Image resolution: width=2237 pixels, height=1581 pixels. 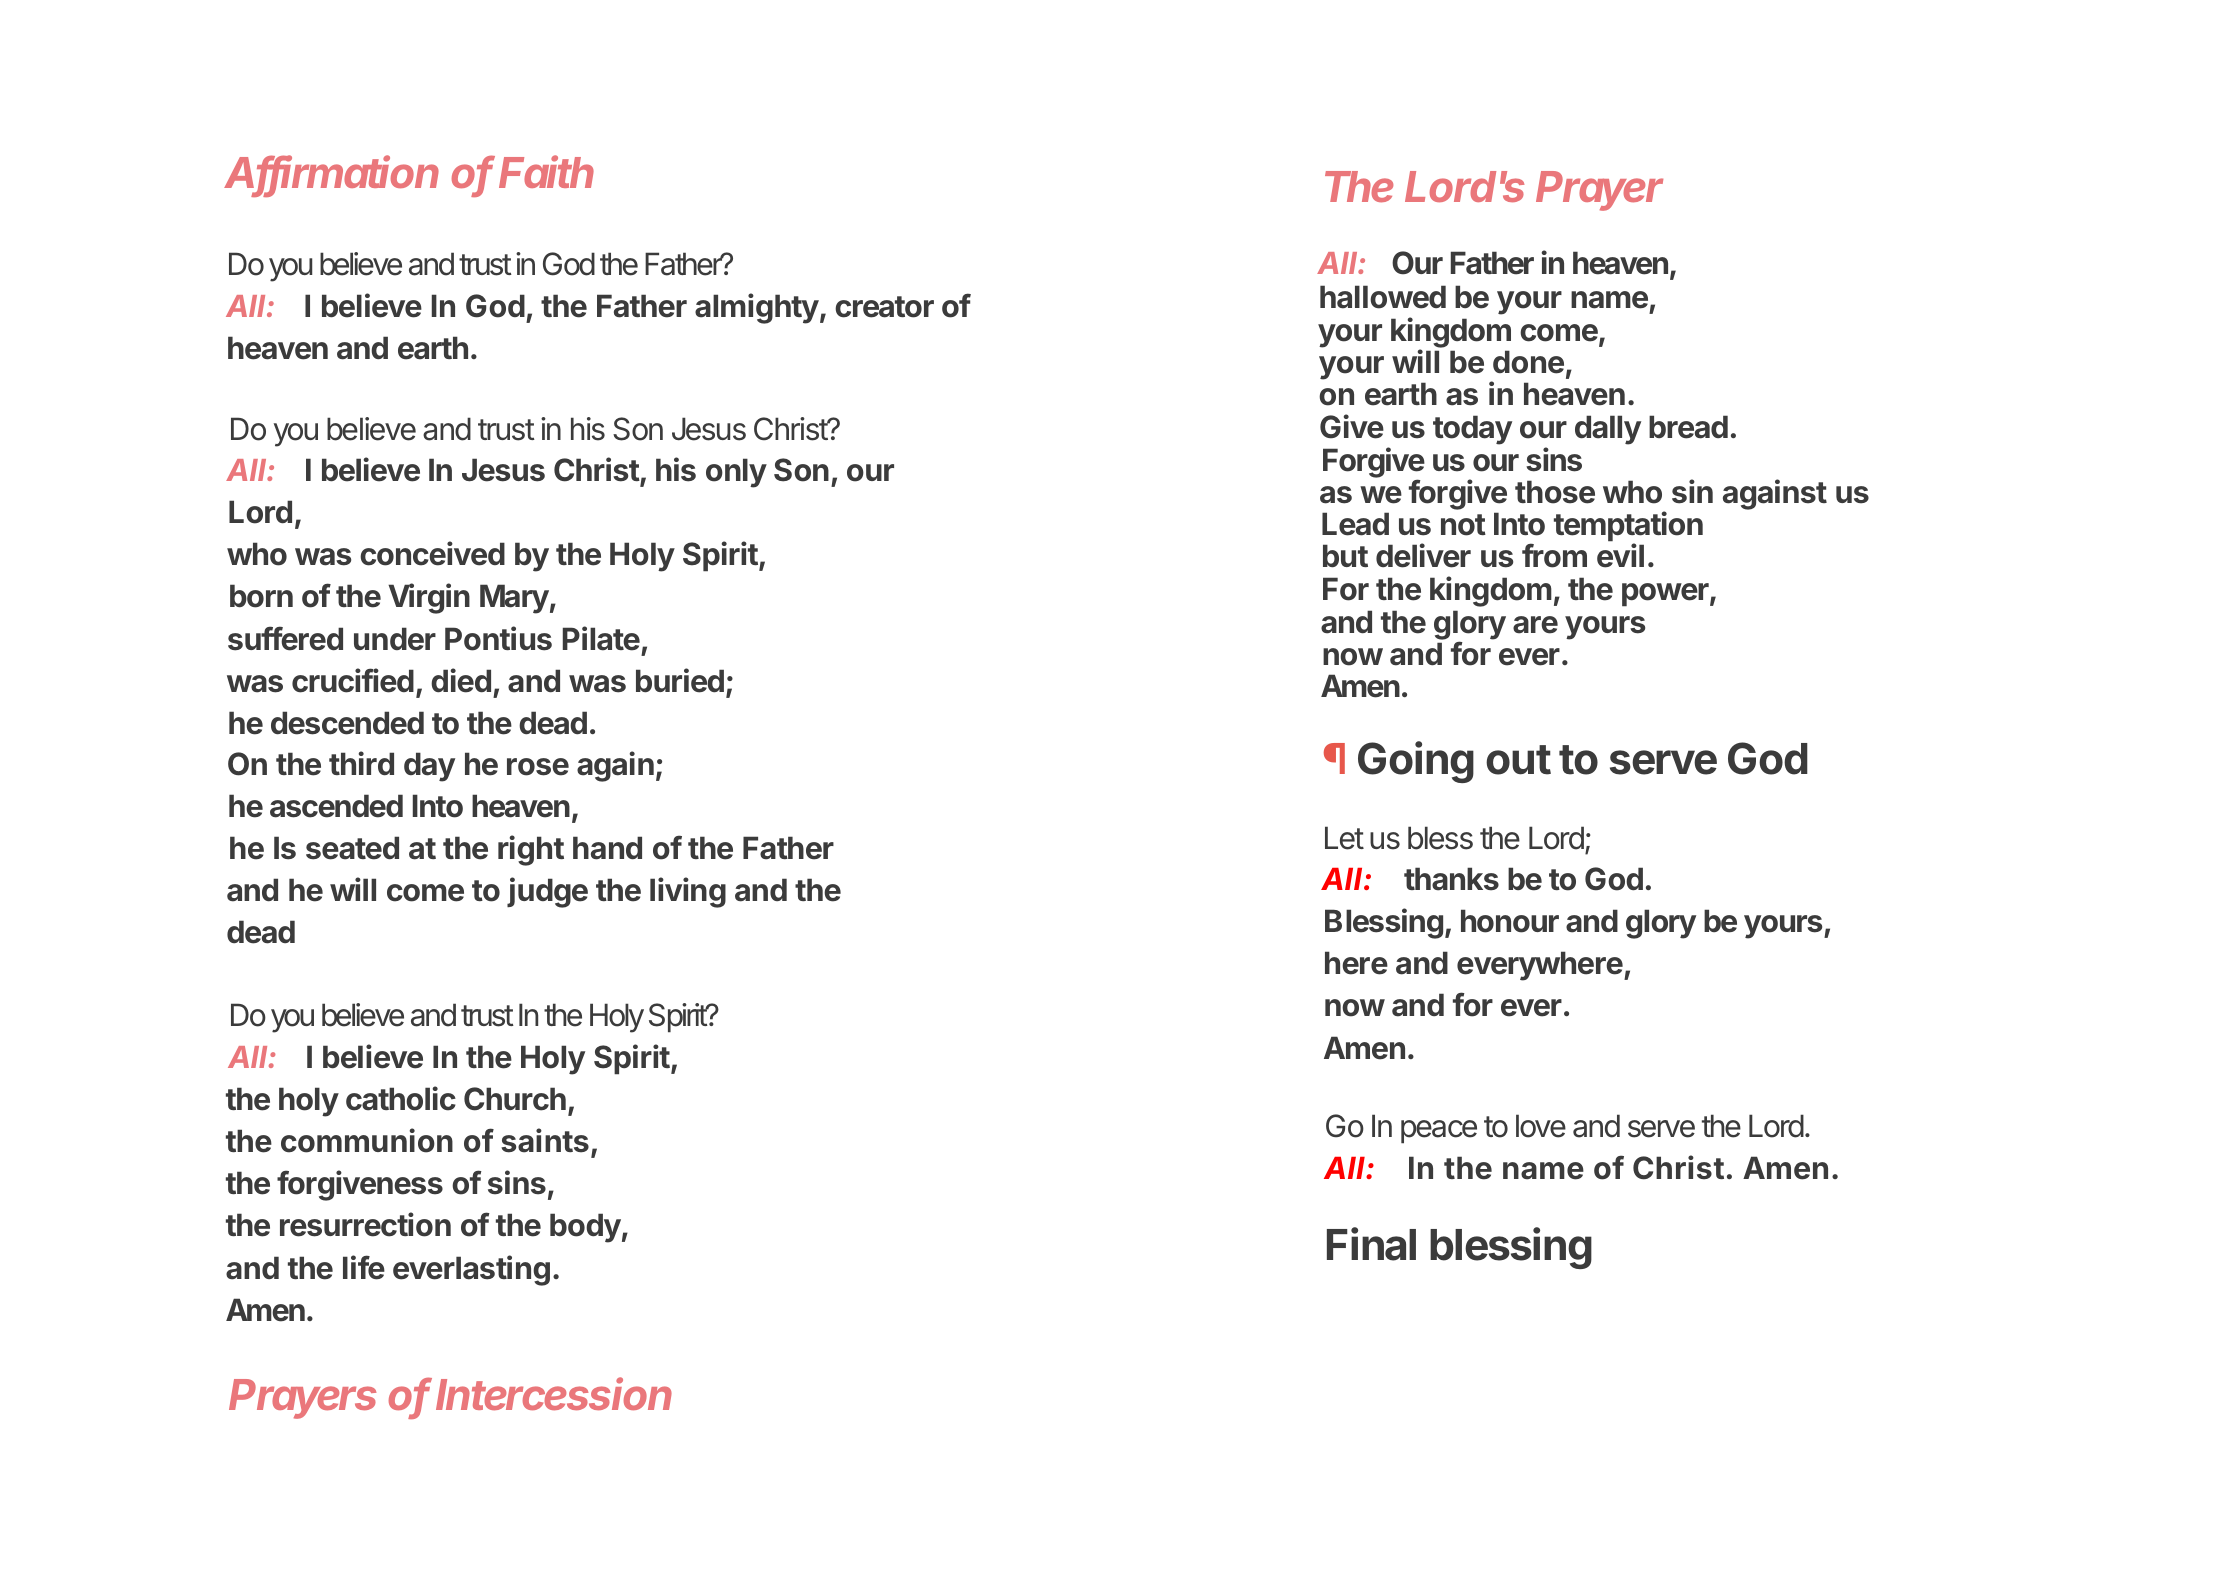 What do you see at coordinates (1383, 297) in the image?
I see `hallowed` at bounding box center [1383, 297].
